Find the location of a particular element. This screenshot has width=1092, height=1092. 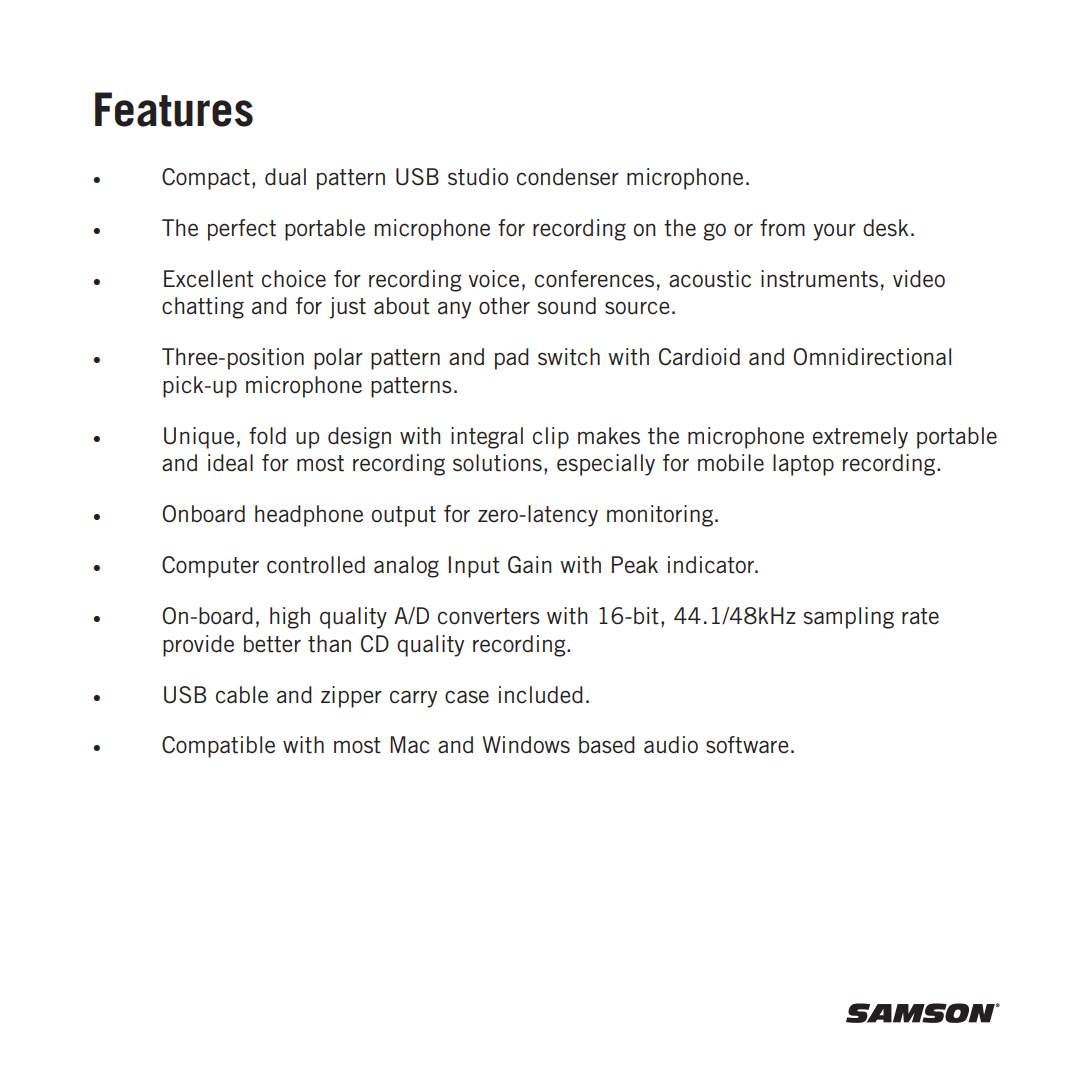

instruments is located at coordinates (819, 279).
